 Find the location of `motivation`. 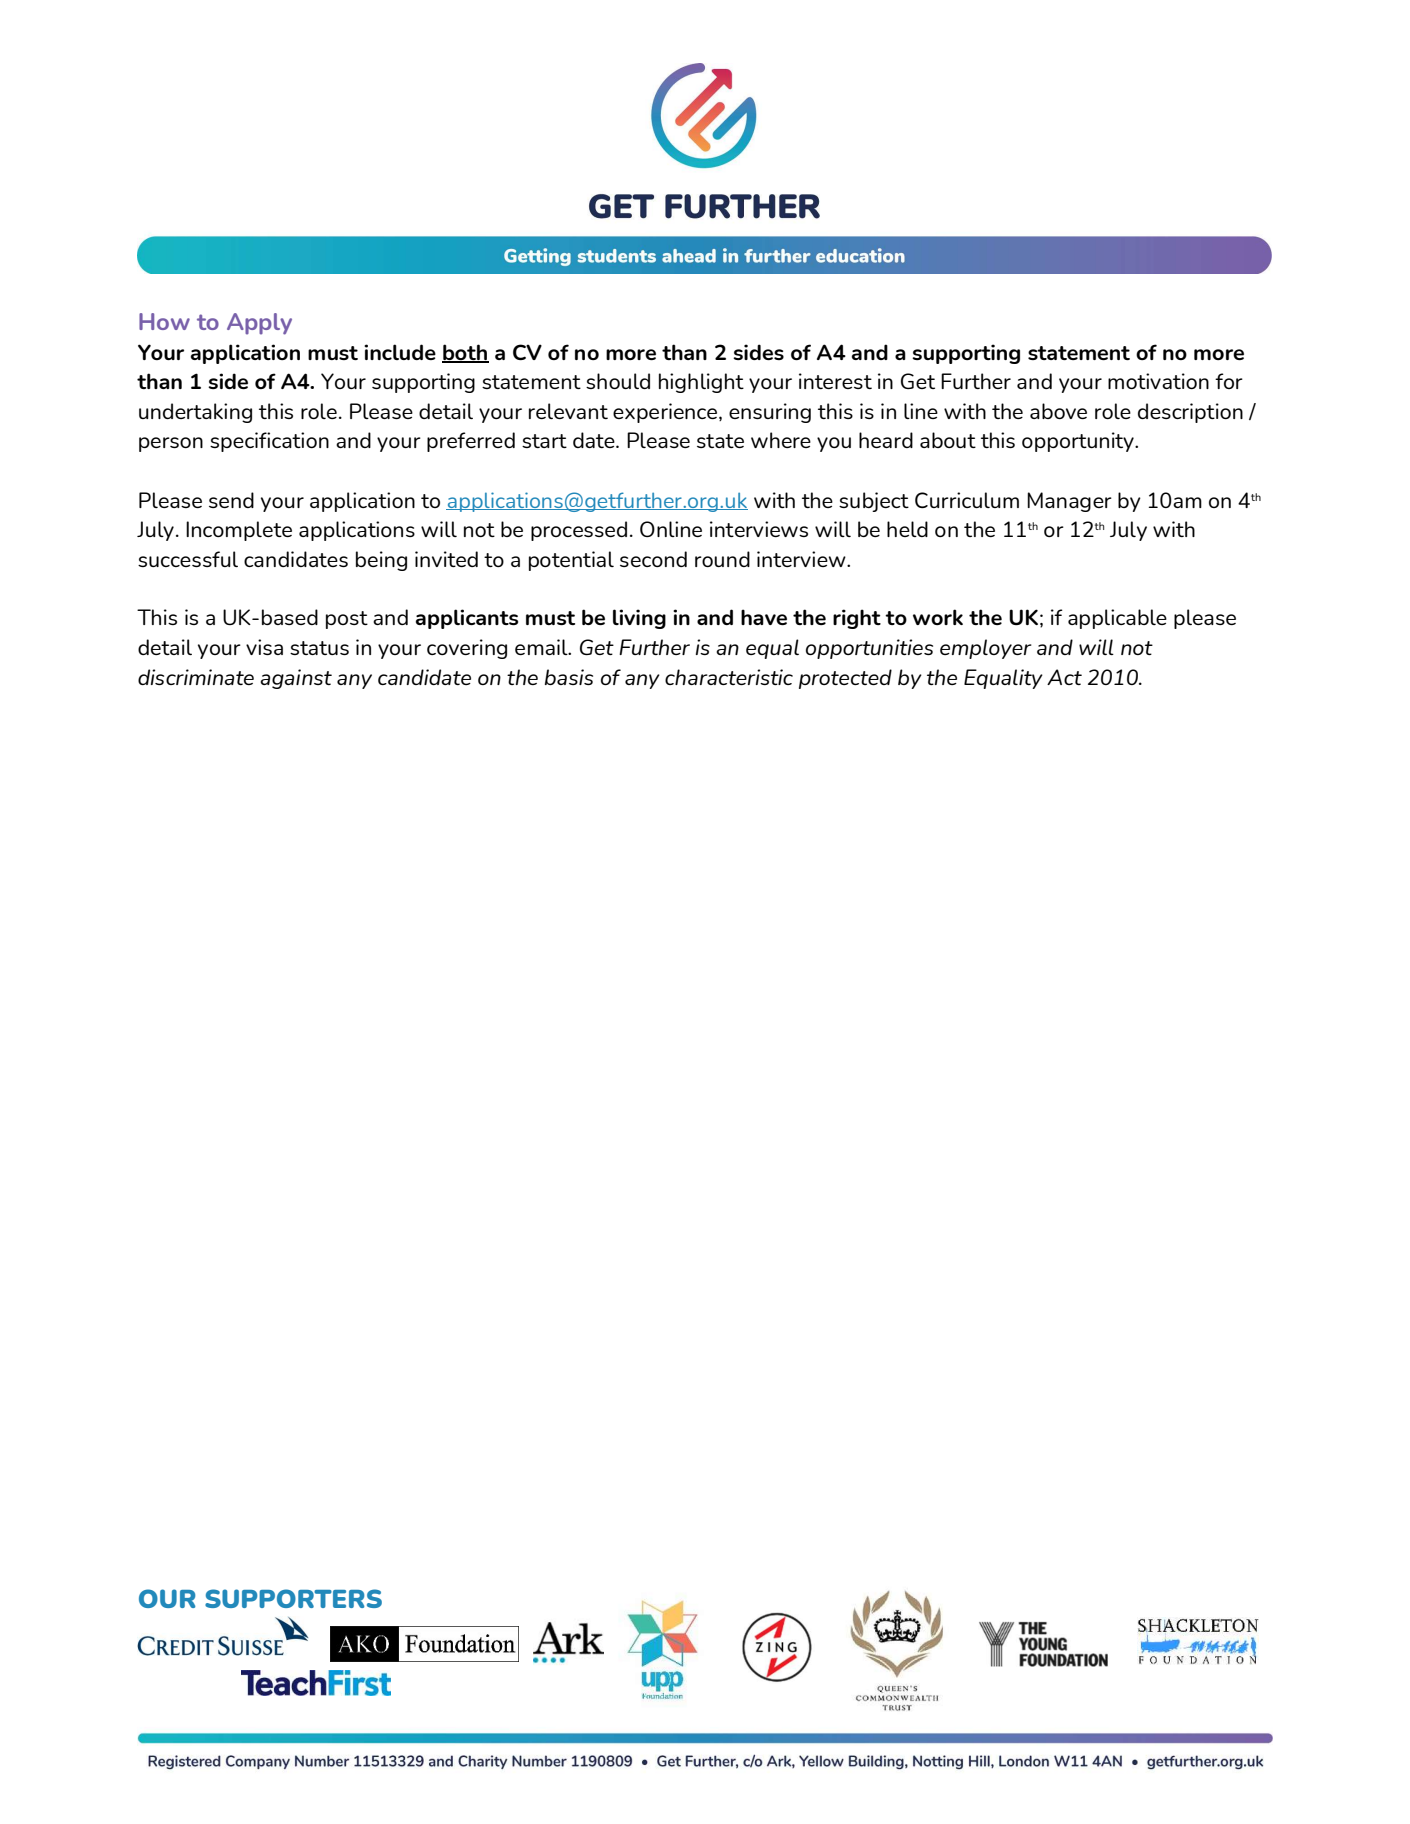

motivation is located at coordinates (1158, 381).
